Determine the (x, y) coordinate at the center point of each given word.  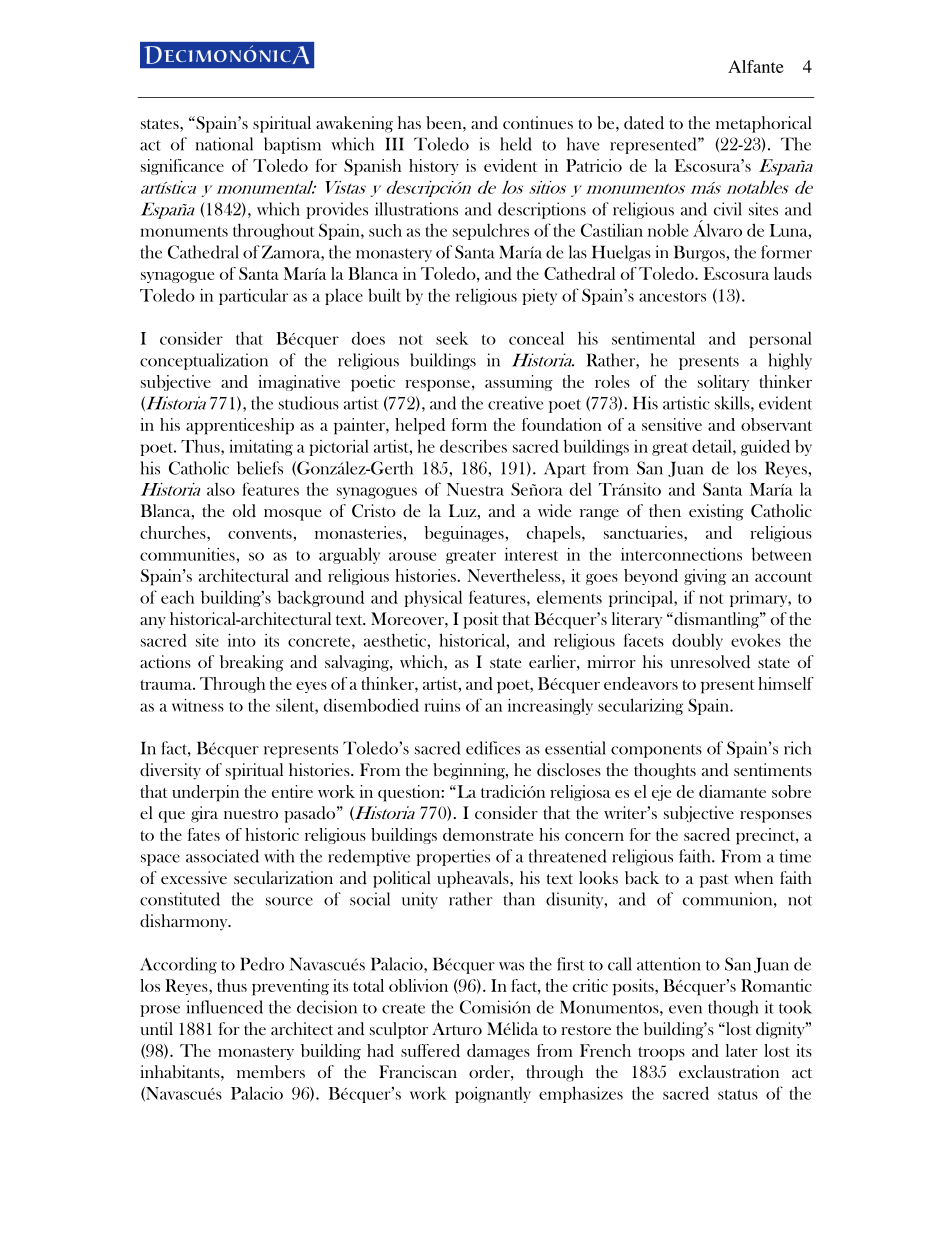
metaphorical (764, 124)
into (242, 640)
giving (705, 577)
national (224, 144)
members (271, 1072)
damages (498, 1052)
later (742, 1050)
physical (433, 598)
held (516, 144)
